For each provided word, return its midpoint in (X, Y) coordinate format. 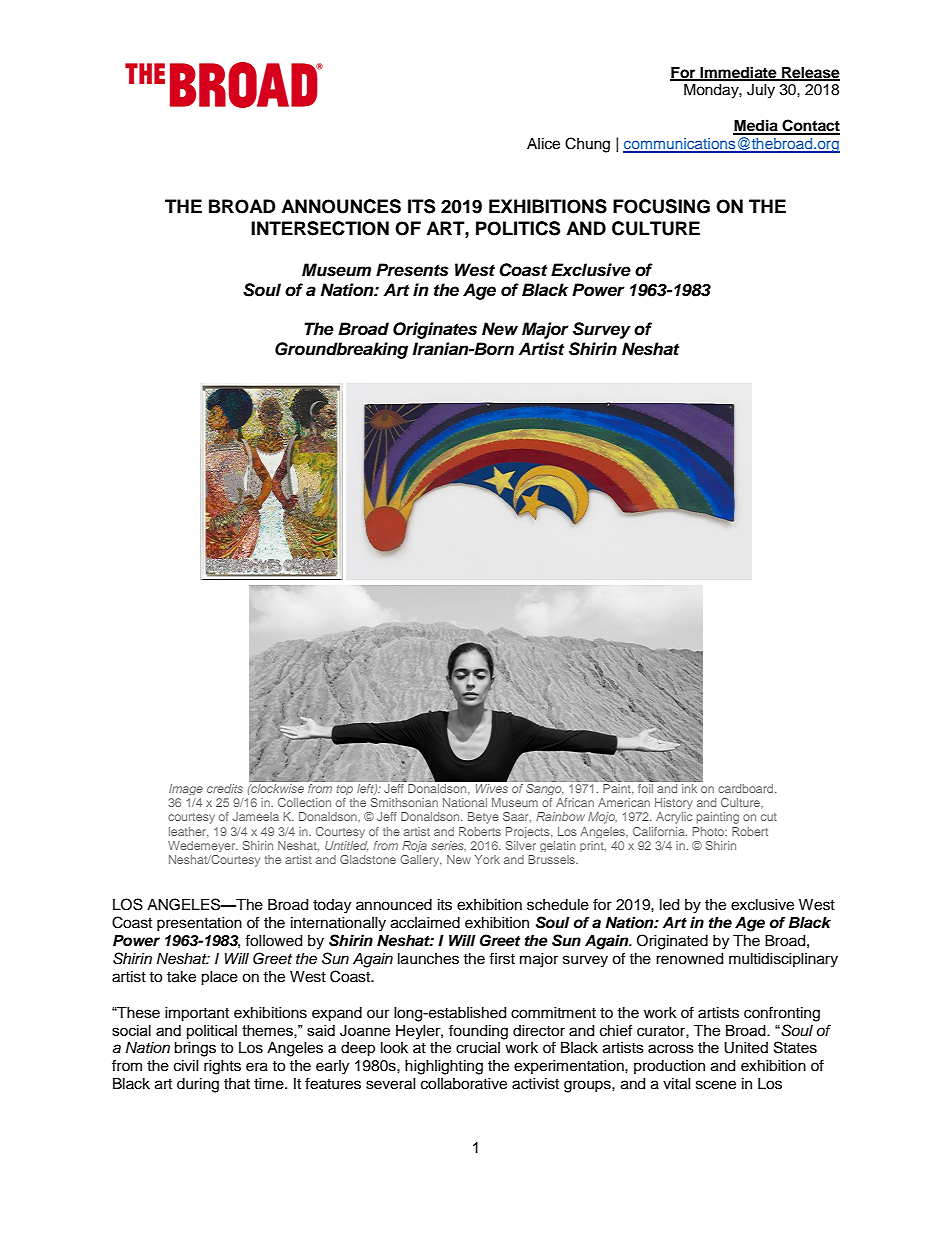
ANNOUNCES (341, 206)
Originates (435, 330)
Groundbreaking (341, 350)
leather (189, 832)
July (761, 91)
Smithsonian (404, 802)
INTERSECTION (320, 228)
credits (225, 788)
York (487, 859)
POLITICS (518, 228)
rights (222, 1067)
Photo (710, 831)
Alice (543, 144)
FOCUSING (661, 206)
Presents (412, 270)
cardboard (747, 788)
